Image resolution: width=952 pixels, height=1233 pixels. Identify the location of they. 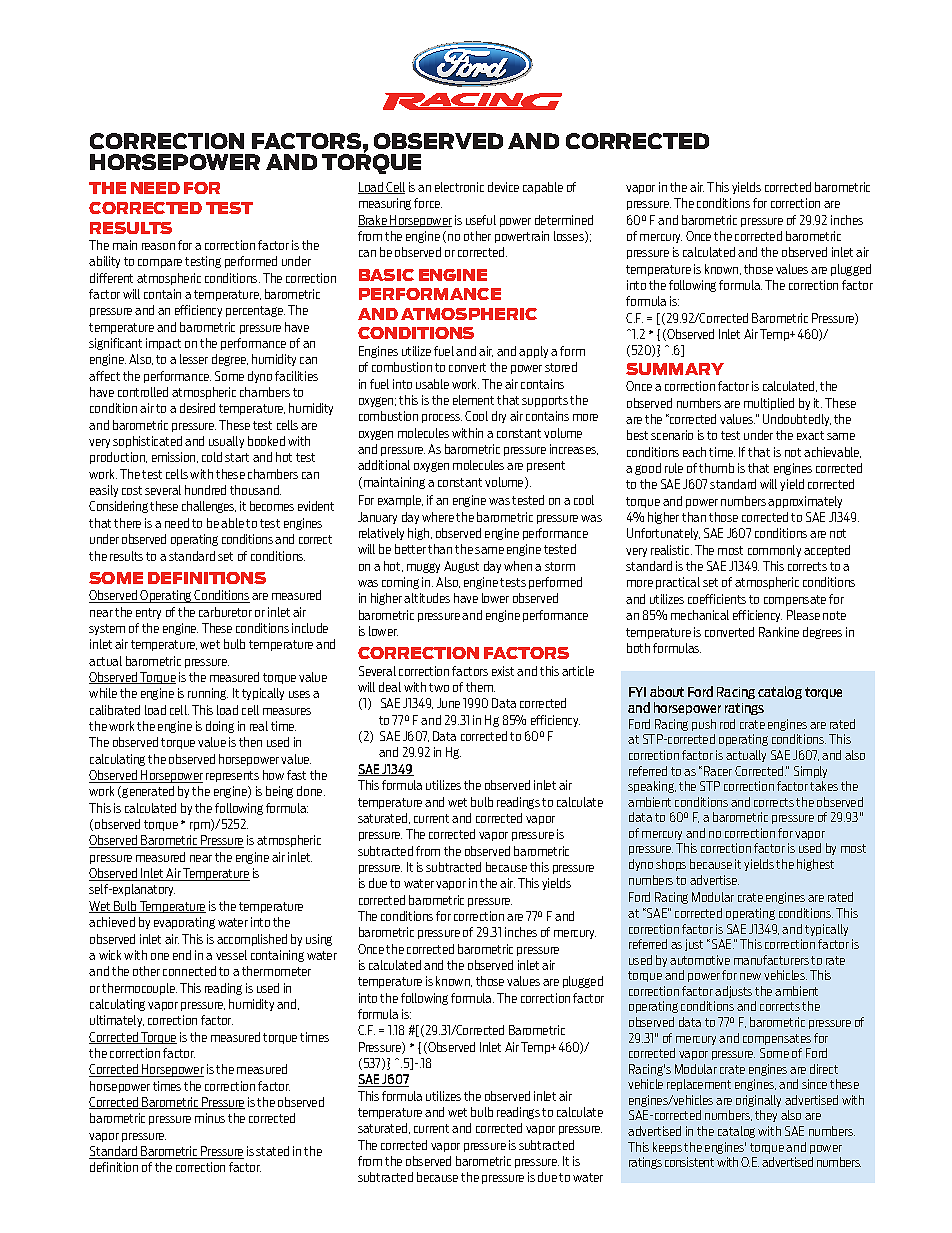
(766, 1116).
